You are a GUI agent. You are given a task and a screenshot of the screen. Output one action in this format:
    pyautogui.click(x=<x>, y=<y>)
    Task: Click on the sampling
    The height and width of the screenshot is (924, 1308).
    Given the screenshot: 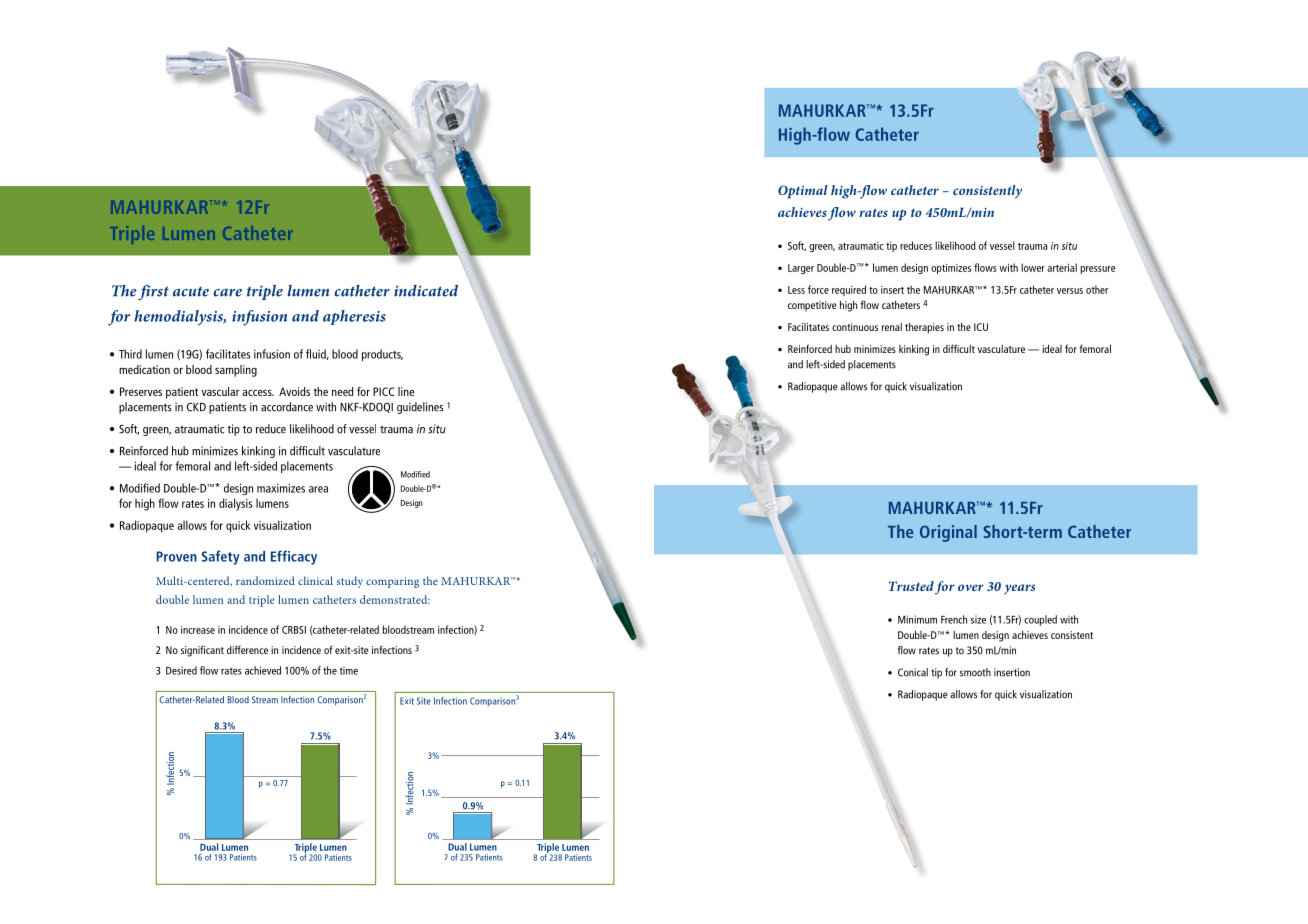 What is the action you would take?
    pyautogui.click(x=236, y=371)
